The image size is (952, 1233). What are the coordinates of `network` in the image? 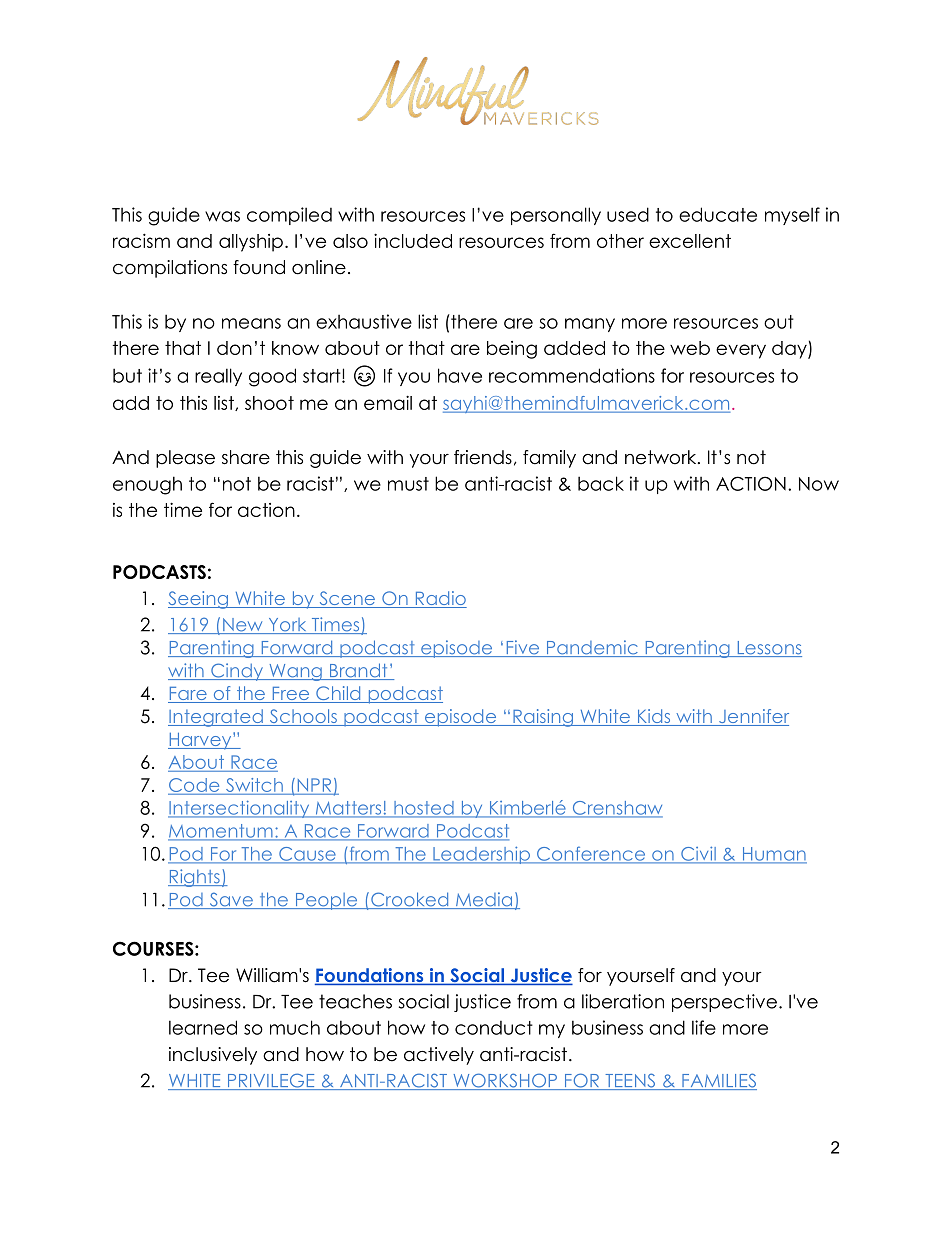 It's located at (662, 457).
